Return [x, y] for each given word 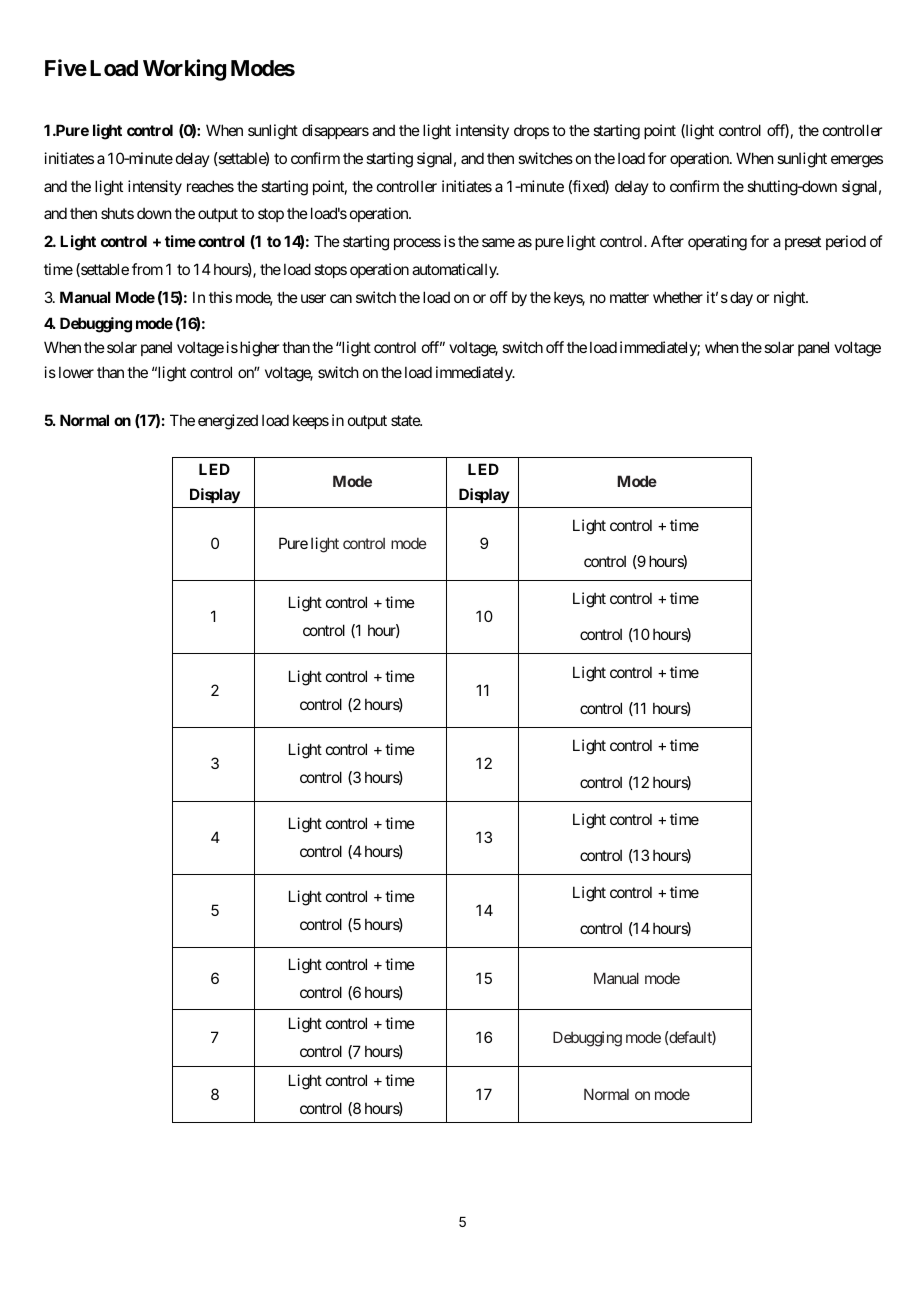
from [147, 269]
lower [76, 372]
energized [228, 422]
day [741, 298]
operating [717, 243]
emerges [857, 161]
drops [531, 131]
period [846, 242]
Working [184, 70]
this [220, 297]
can [341, 298]
